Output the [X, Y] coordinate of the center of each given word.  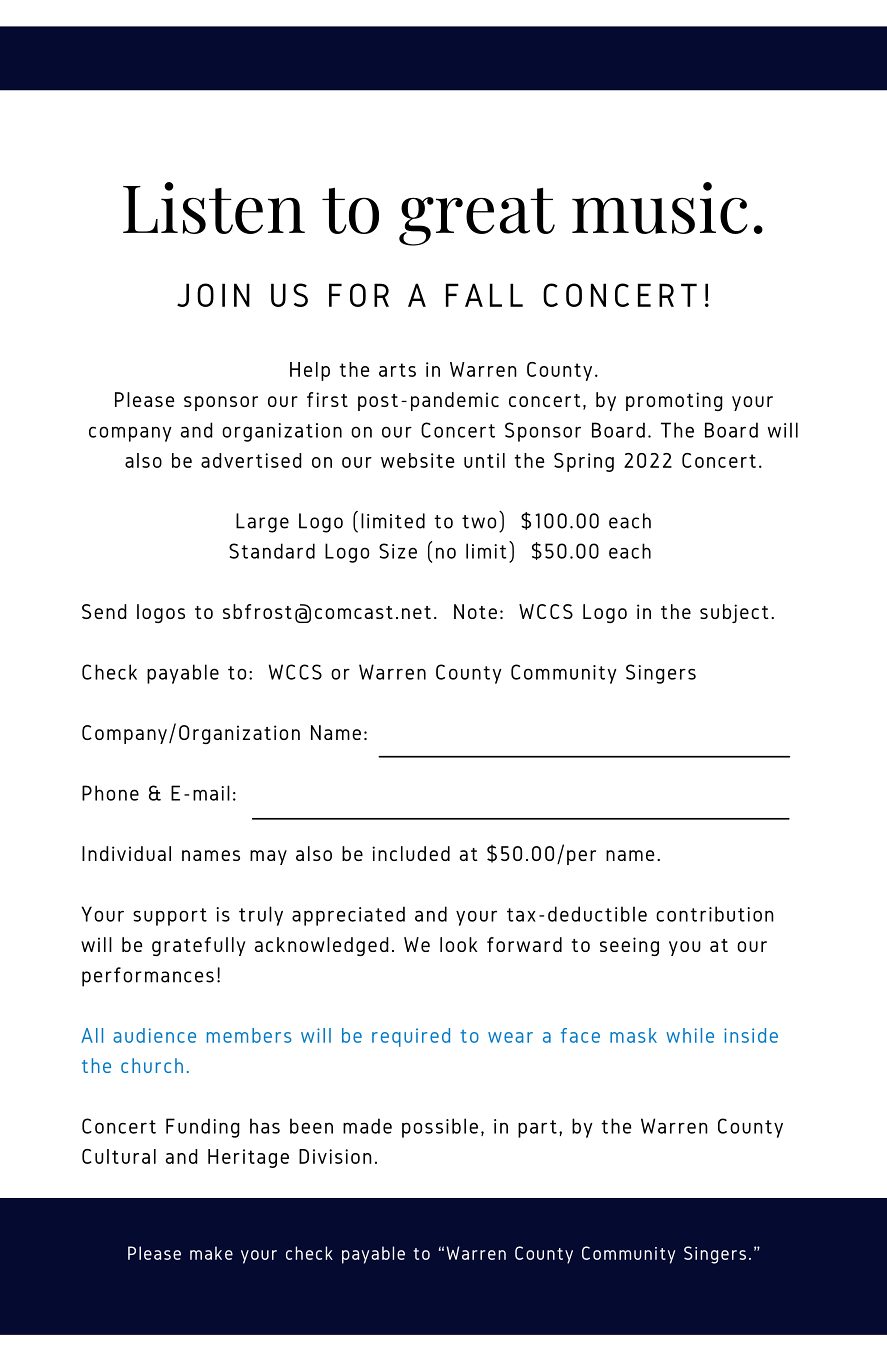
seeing [629, 946]
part [537, 1129]
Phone [110, 793]
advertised [251, 460]
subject [734, 613]
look [459, 944]
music [659, 208]
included [411, 853]
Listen [214, 208]
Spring [584, 462]
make [211, 1253]
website [417, 460]
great [477, 217]
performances [148, 977]
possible [440, 1128]
